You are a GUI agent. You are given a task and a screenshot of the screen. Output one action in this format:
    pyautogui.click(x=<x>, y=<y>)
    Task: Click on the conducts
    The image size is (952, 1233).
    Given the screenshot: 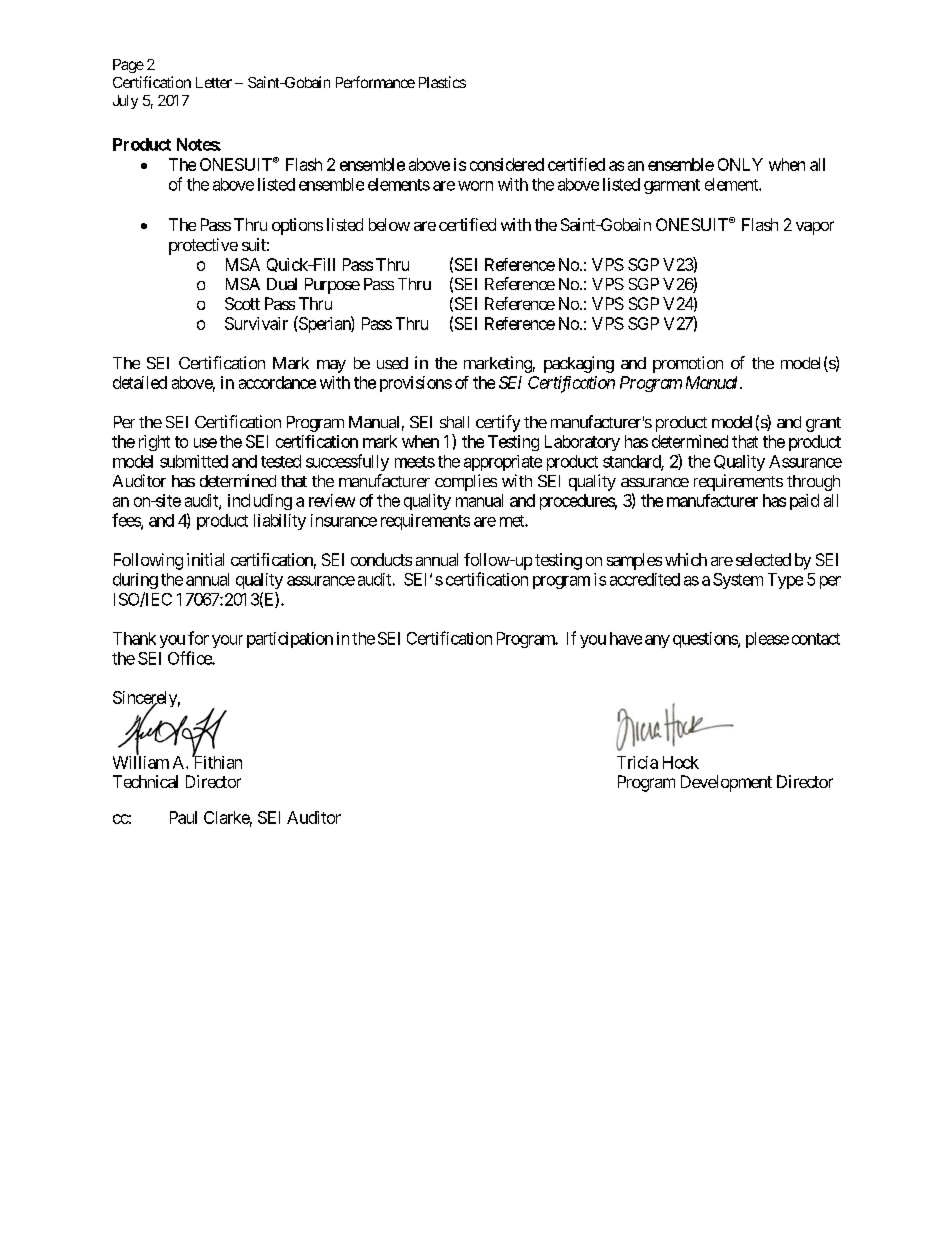 What is the action you would take?
    pyautogui.click(x=381, y=559)
